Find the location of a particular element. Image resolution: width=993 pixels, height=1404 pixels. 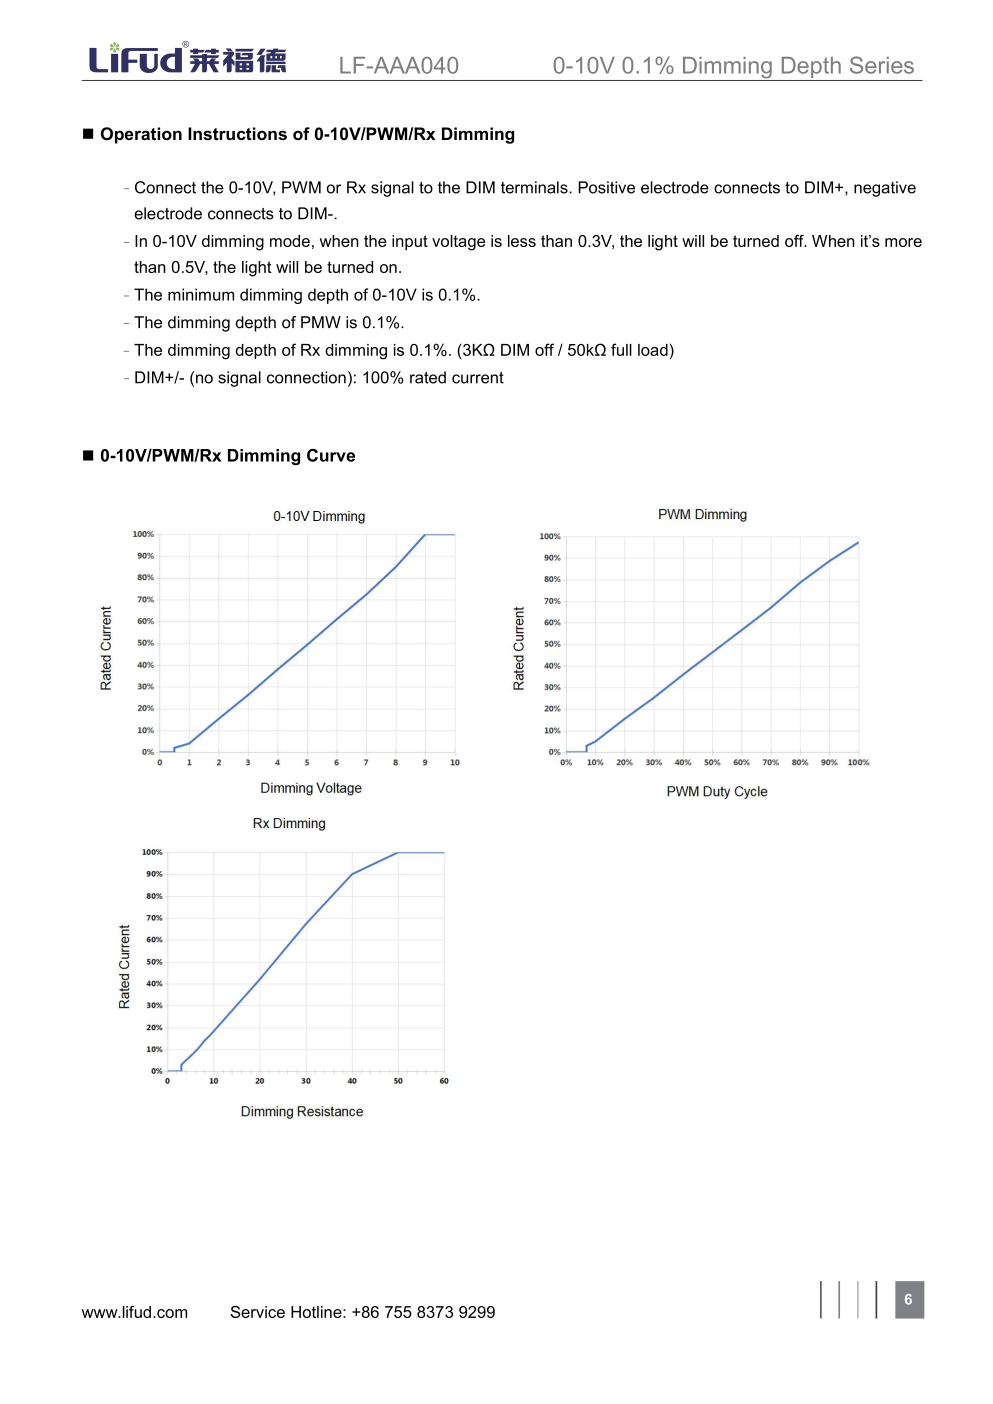

rated is located at coordinates (428, 377).
